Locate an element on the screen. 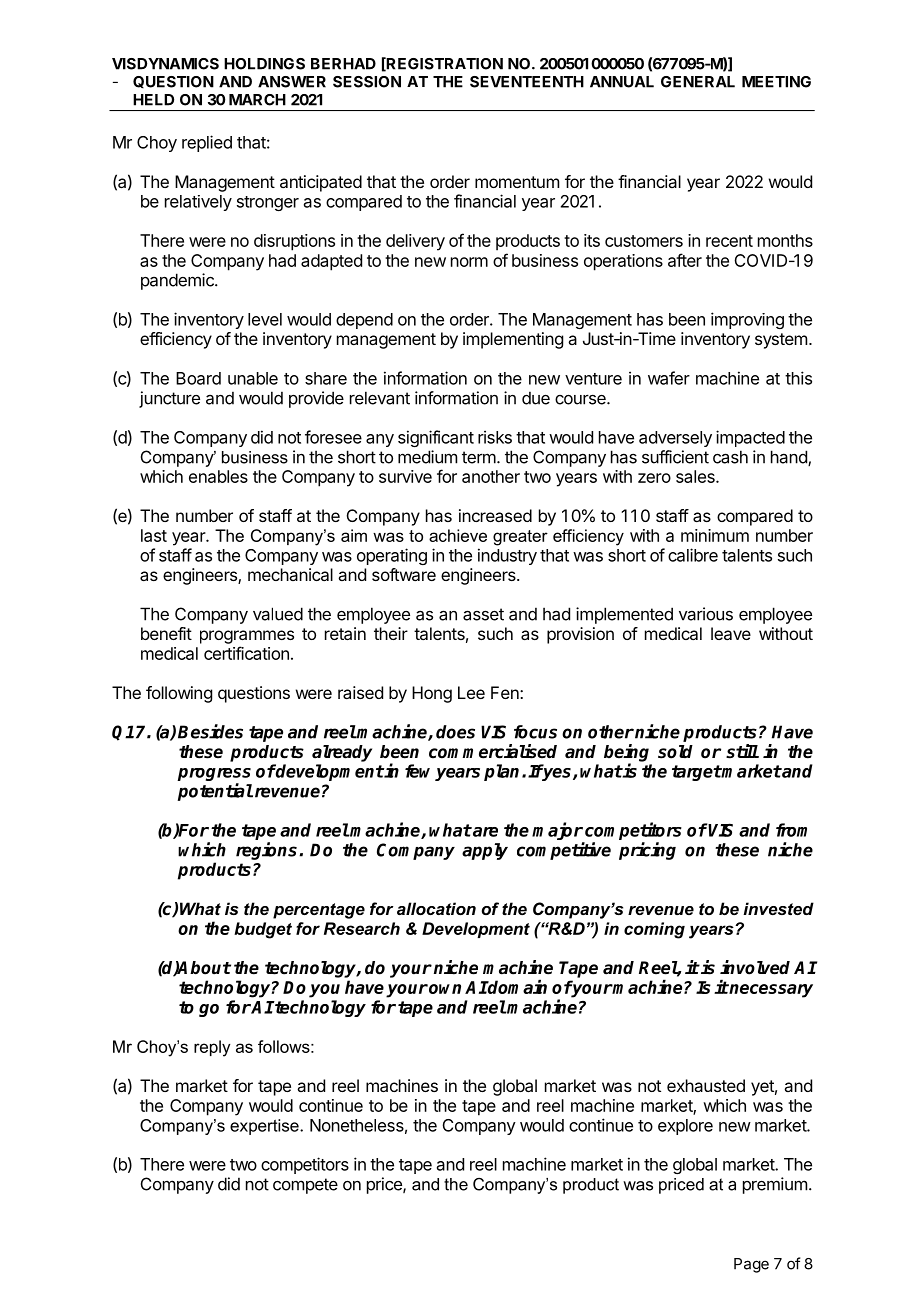  certification is located at coordinates (246, 653).
